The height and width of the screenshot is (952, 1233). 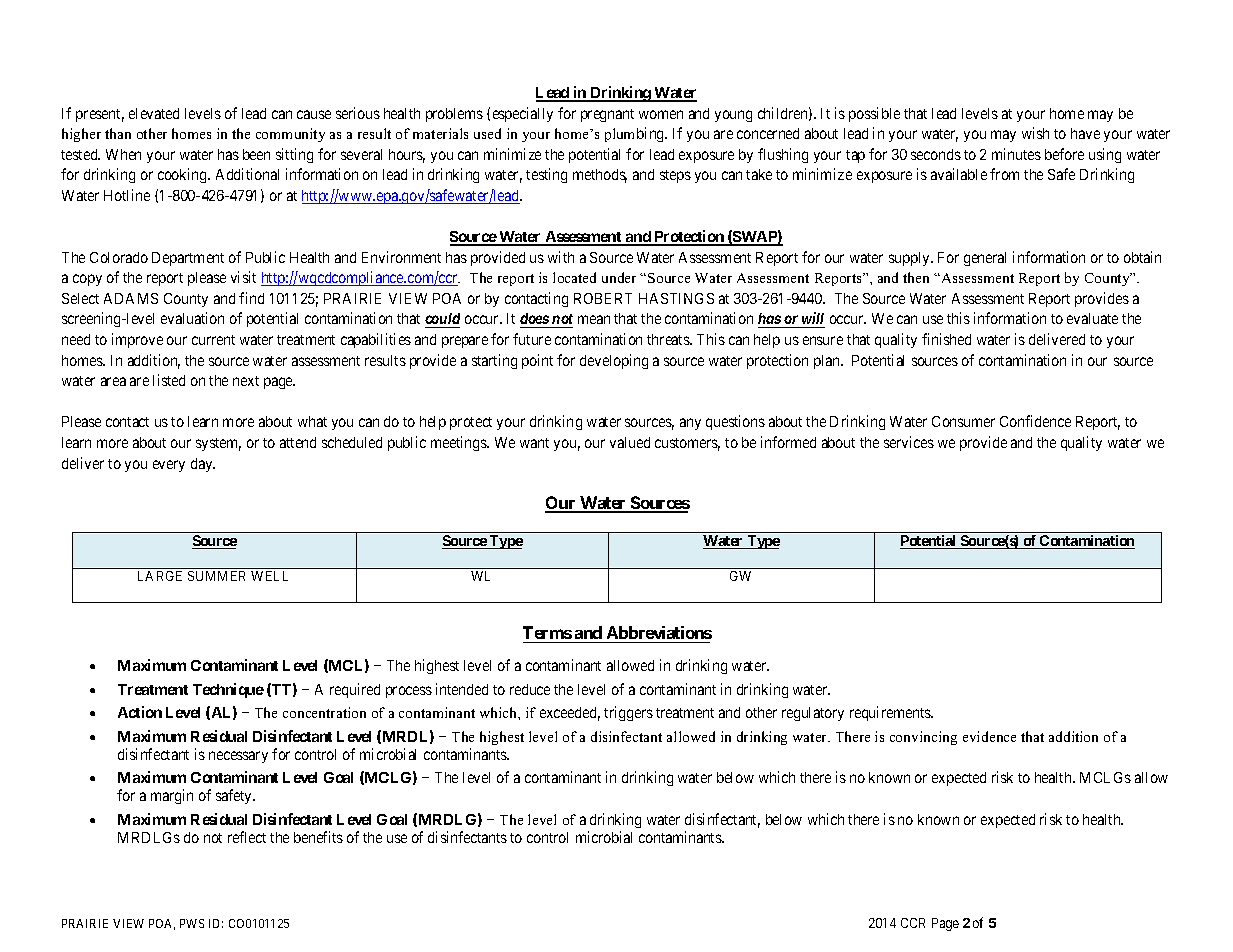 I want to click on been, so click(x=256, y=154).
